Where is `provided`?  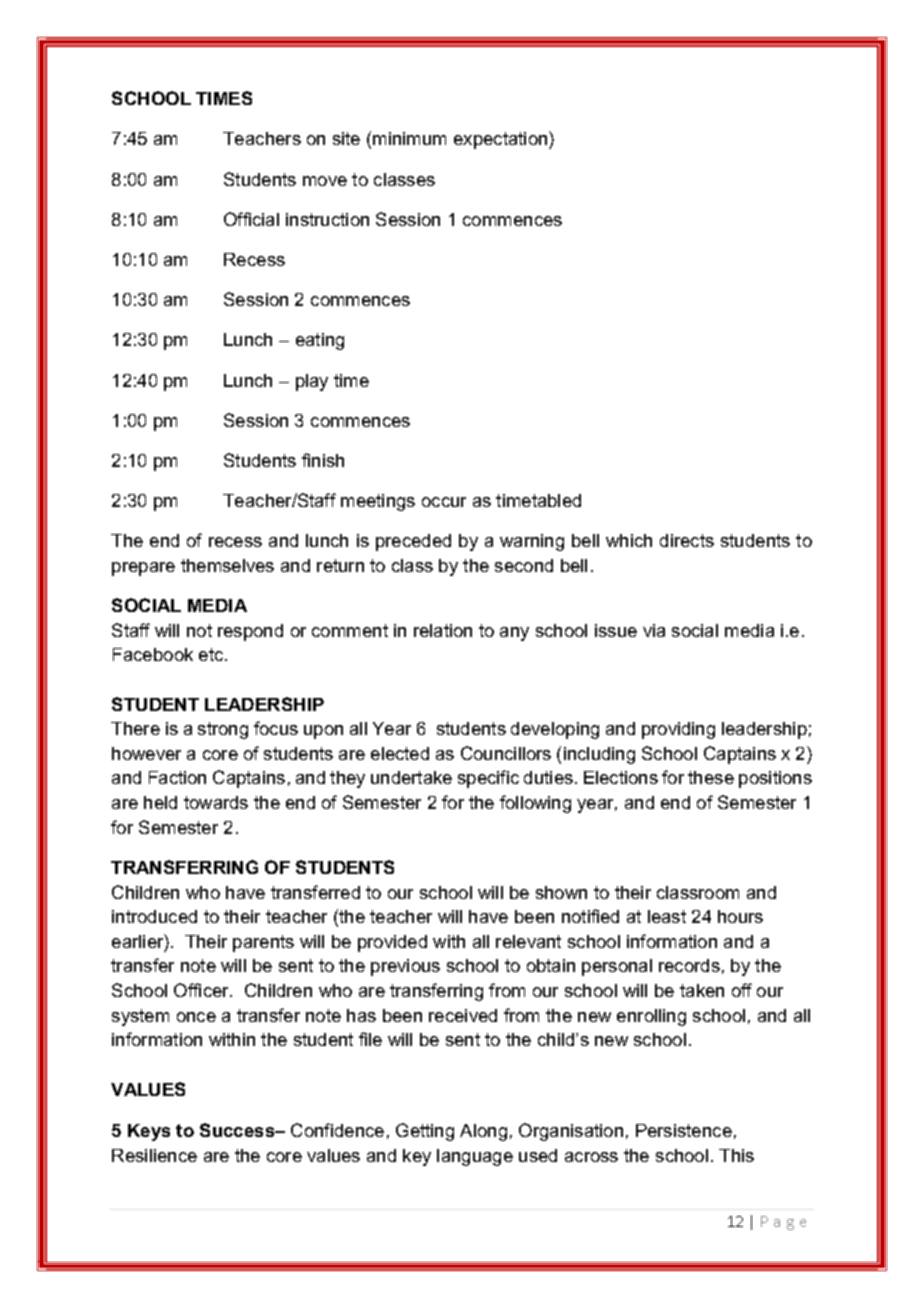 provided is located at coordinates (392, 943).
